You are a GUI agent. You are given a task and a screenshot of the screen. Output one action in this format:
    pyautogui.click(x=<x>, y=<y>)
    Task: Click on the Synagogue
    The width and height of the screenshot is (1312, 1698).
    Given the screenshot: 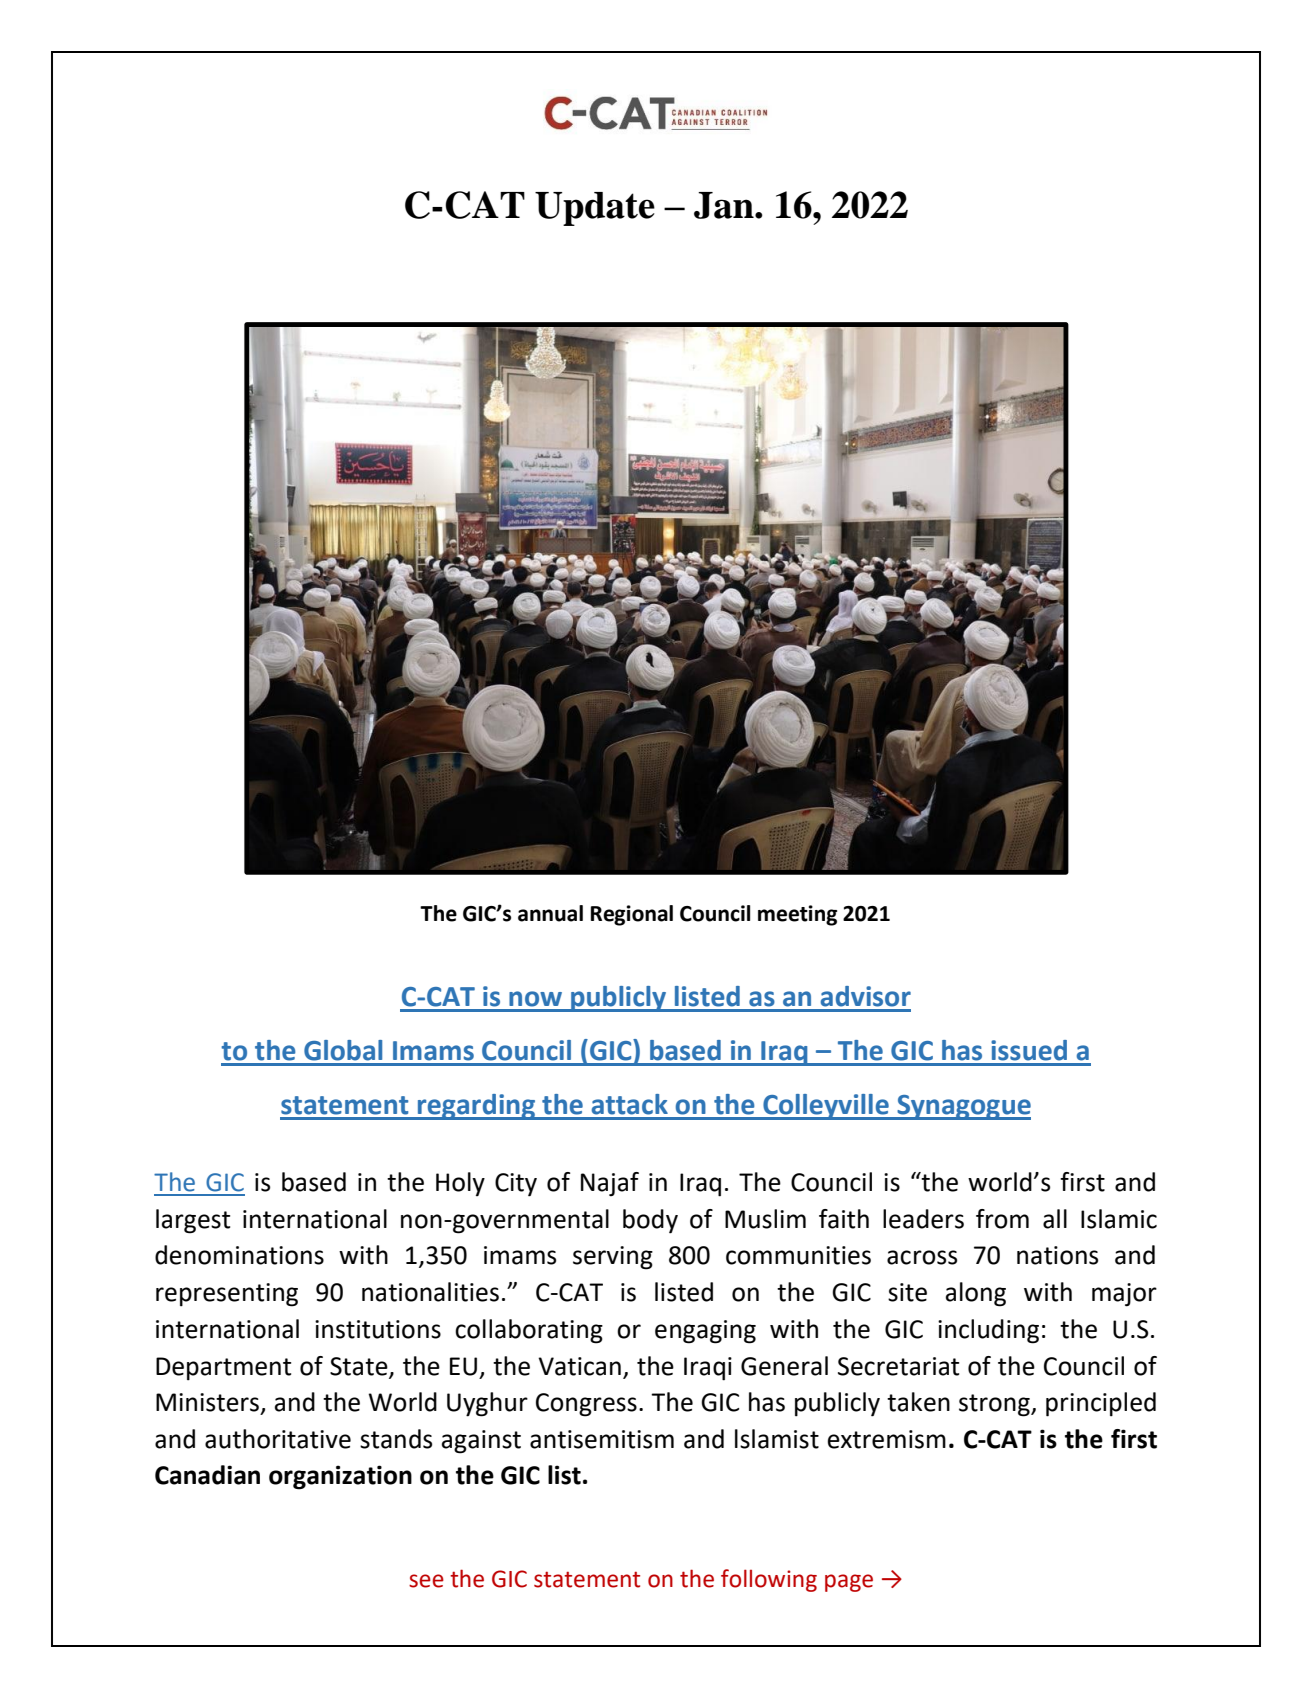 What is the action you would take?
    pyautogui.click(x=963, y=1107)
